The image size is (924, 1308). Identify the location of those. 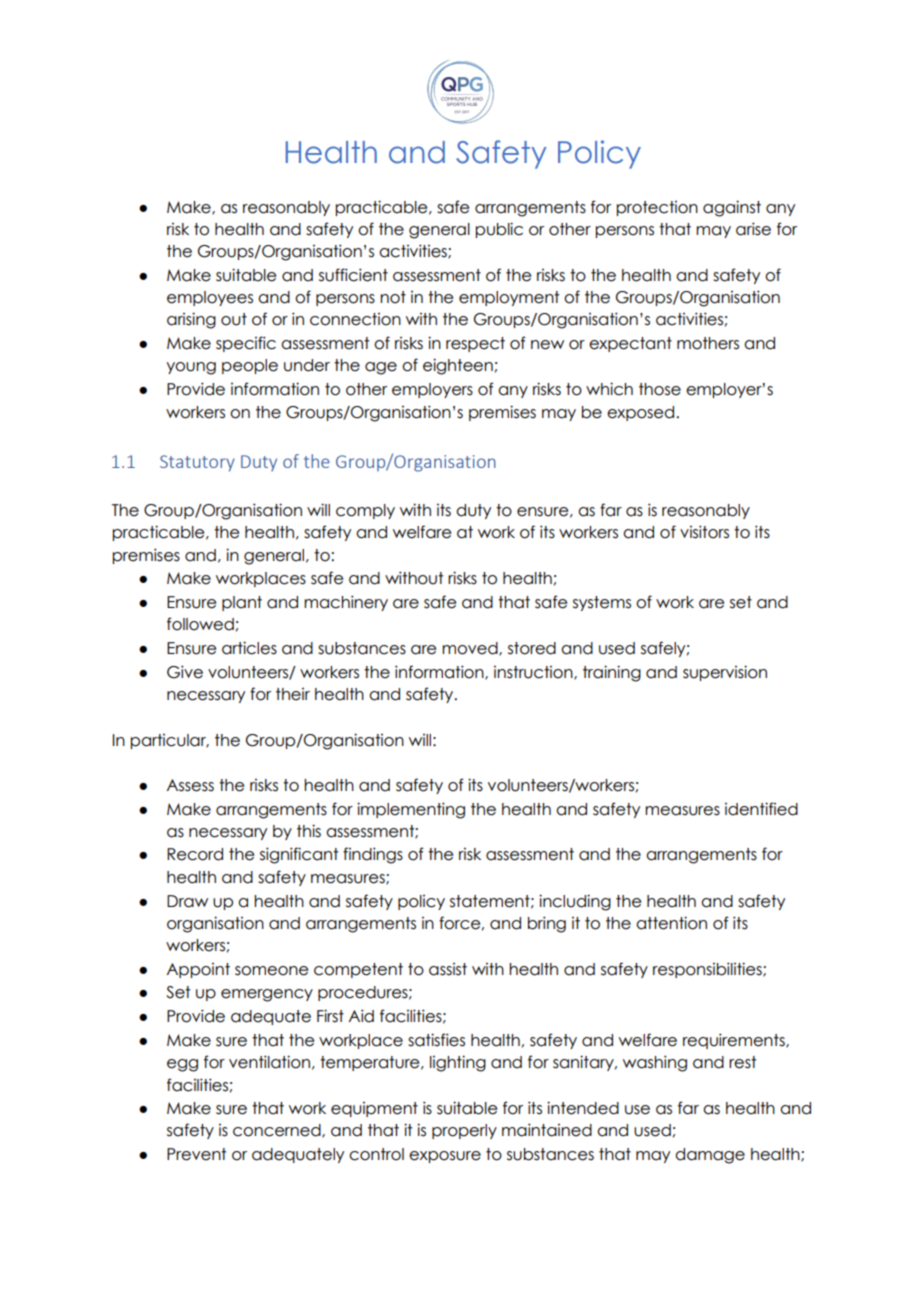
(660, 389).
